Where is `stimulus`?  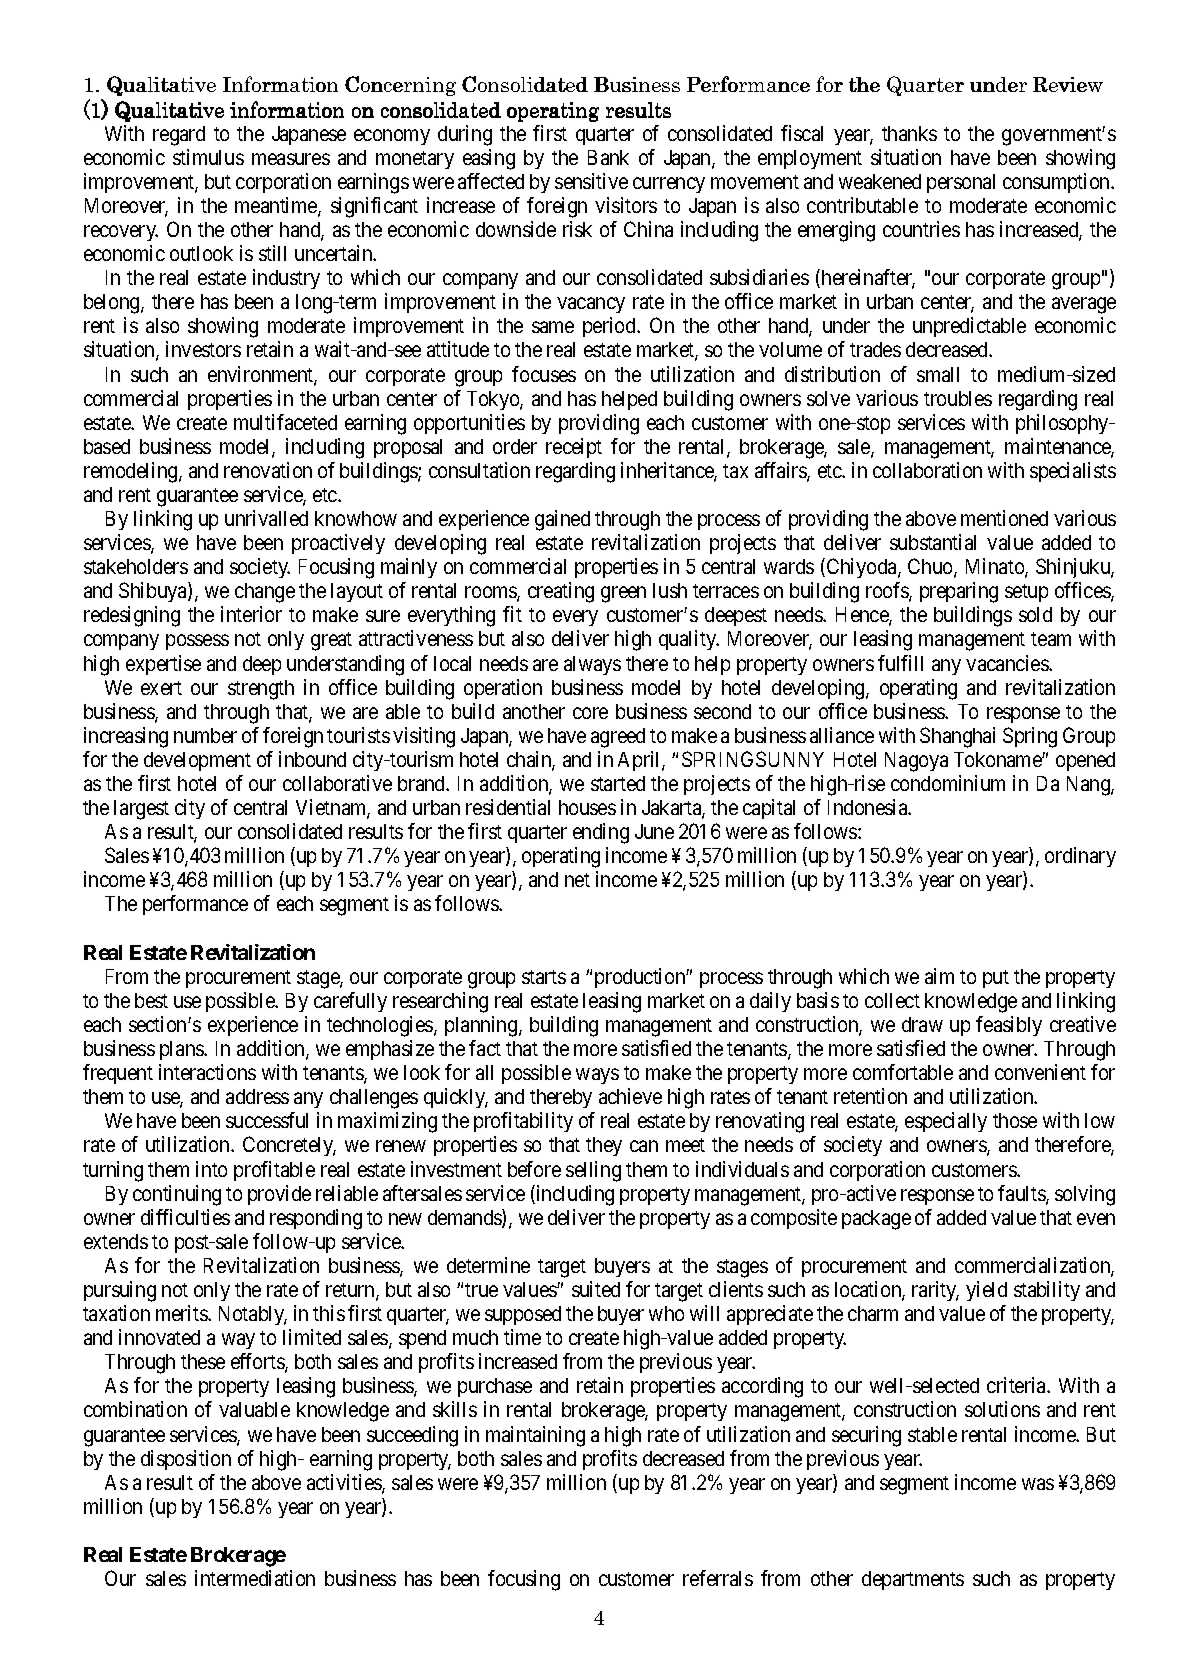 stimulus is located at coordinates (208, 157).
